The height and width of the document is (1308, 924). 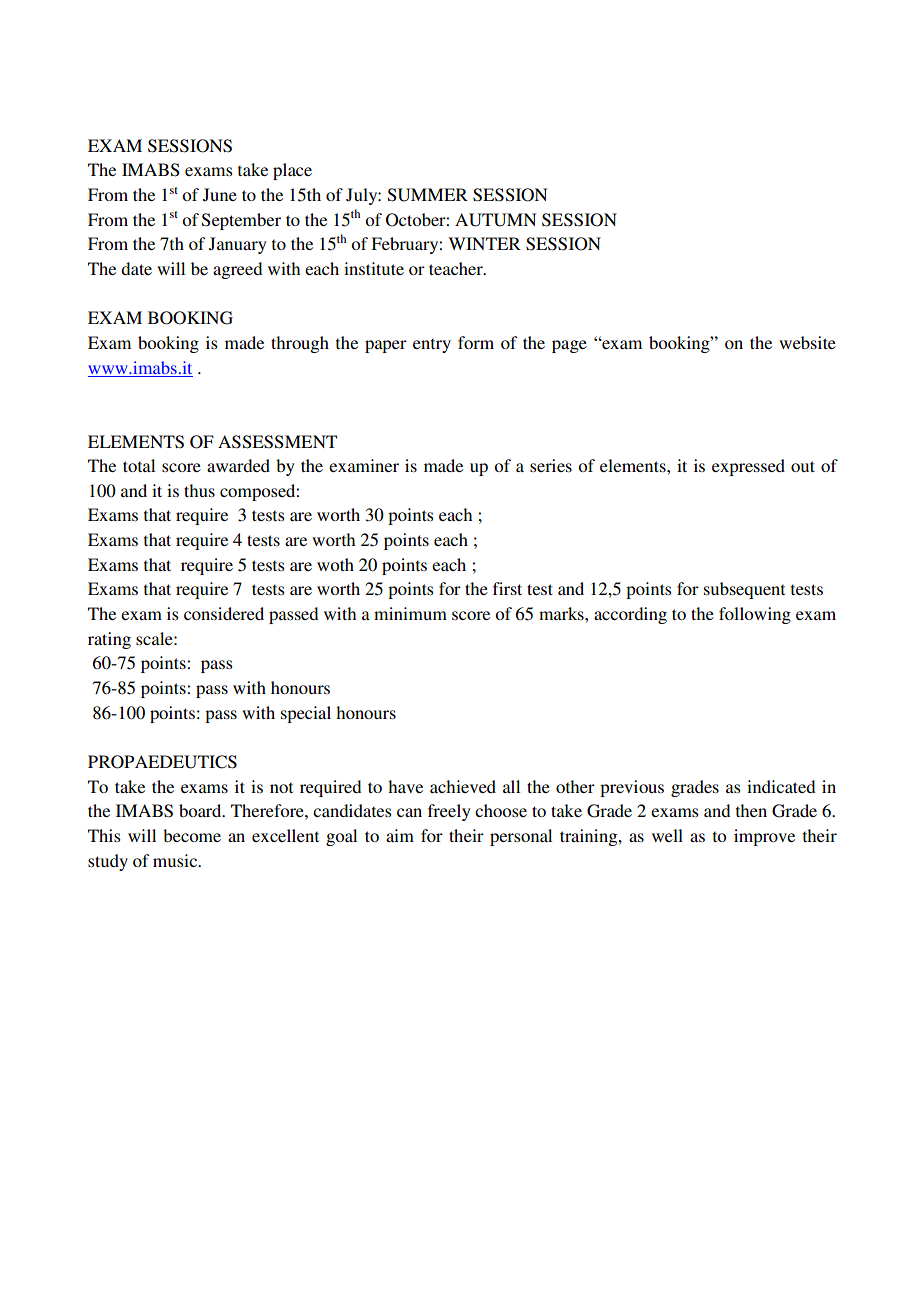 What do you see at coordinates (755, 615) in the document?
I see `following` at bounding box center [755, 615].
